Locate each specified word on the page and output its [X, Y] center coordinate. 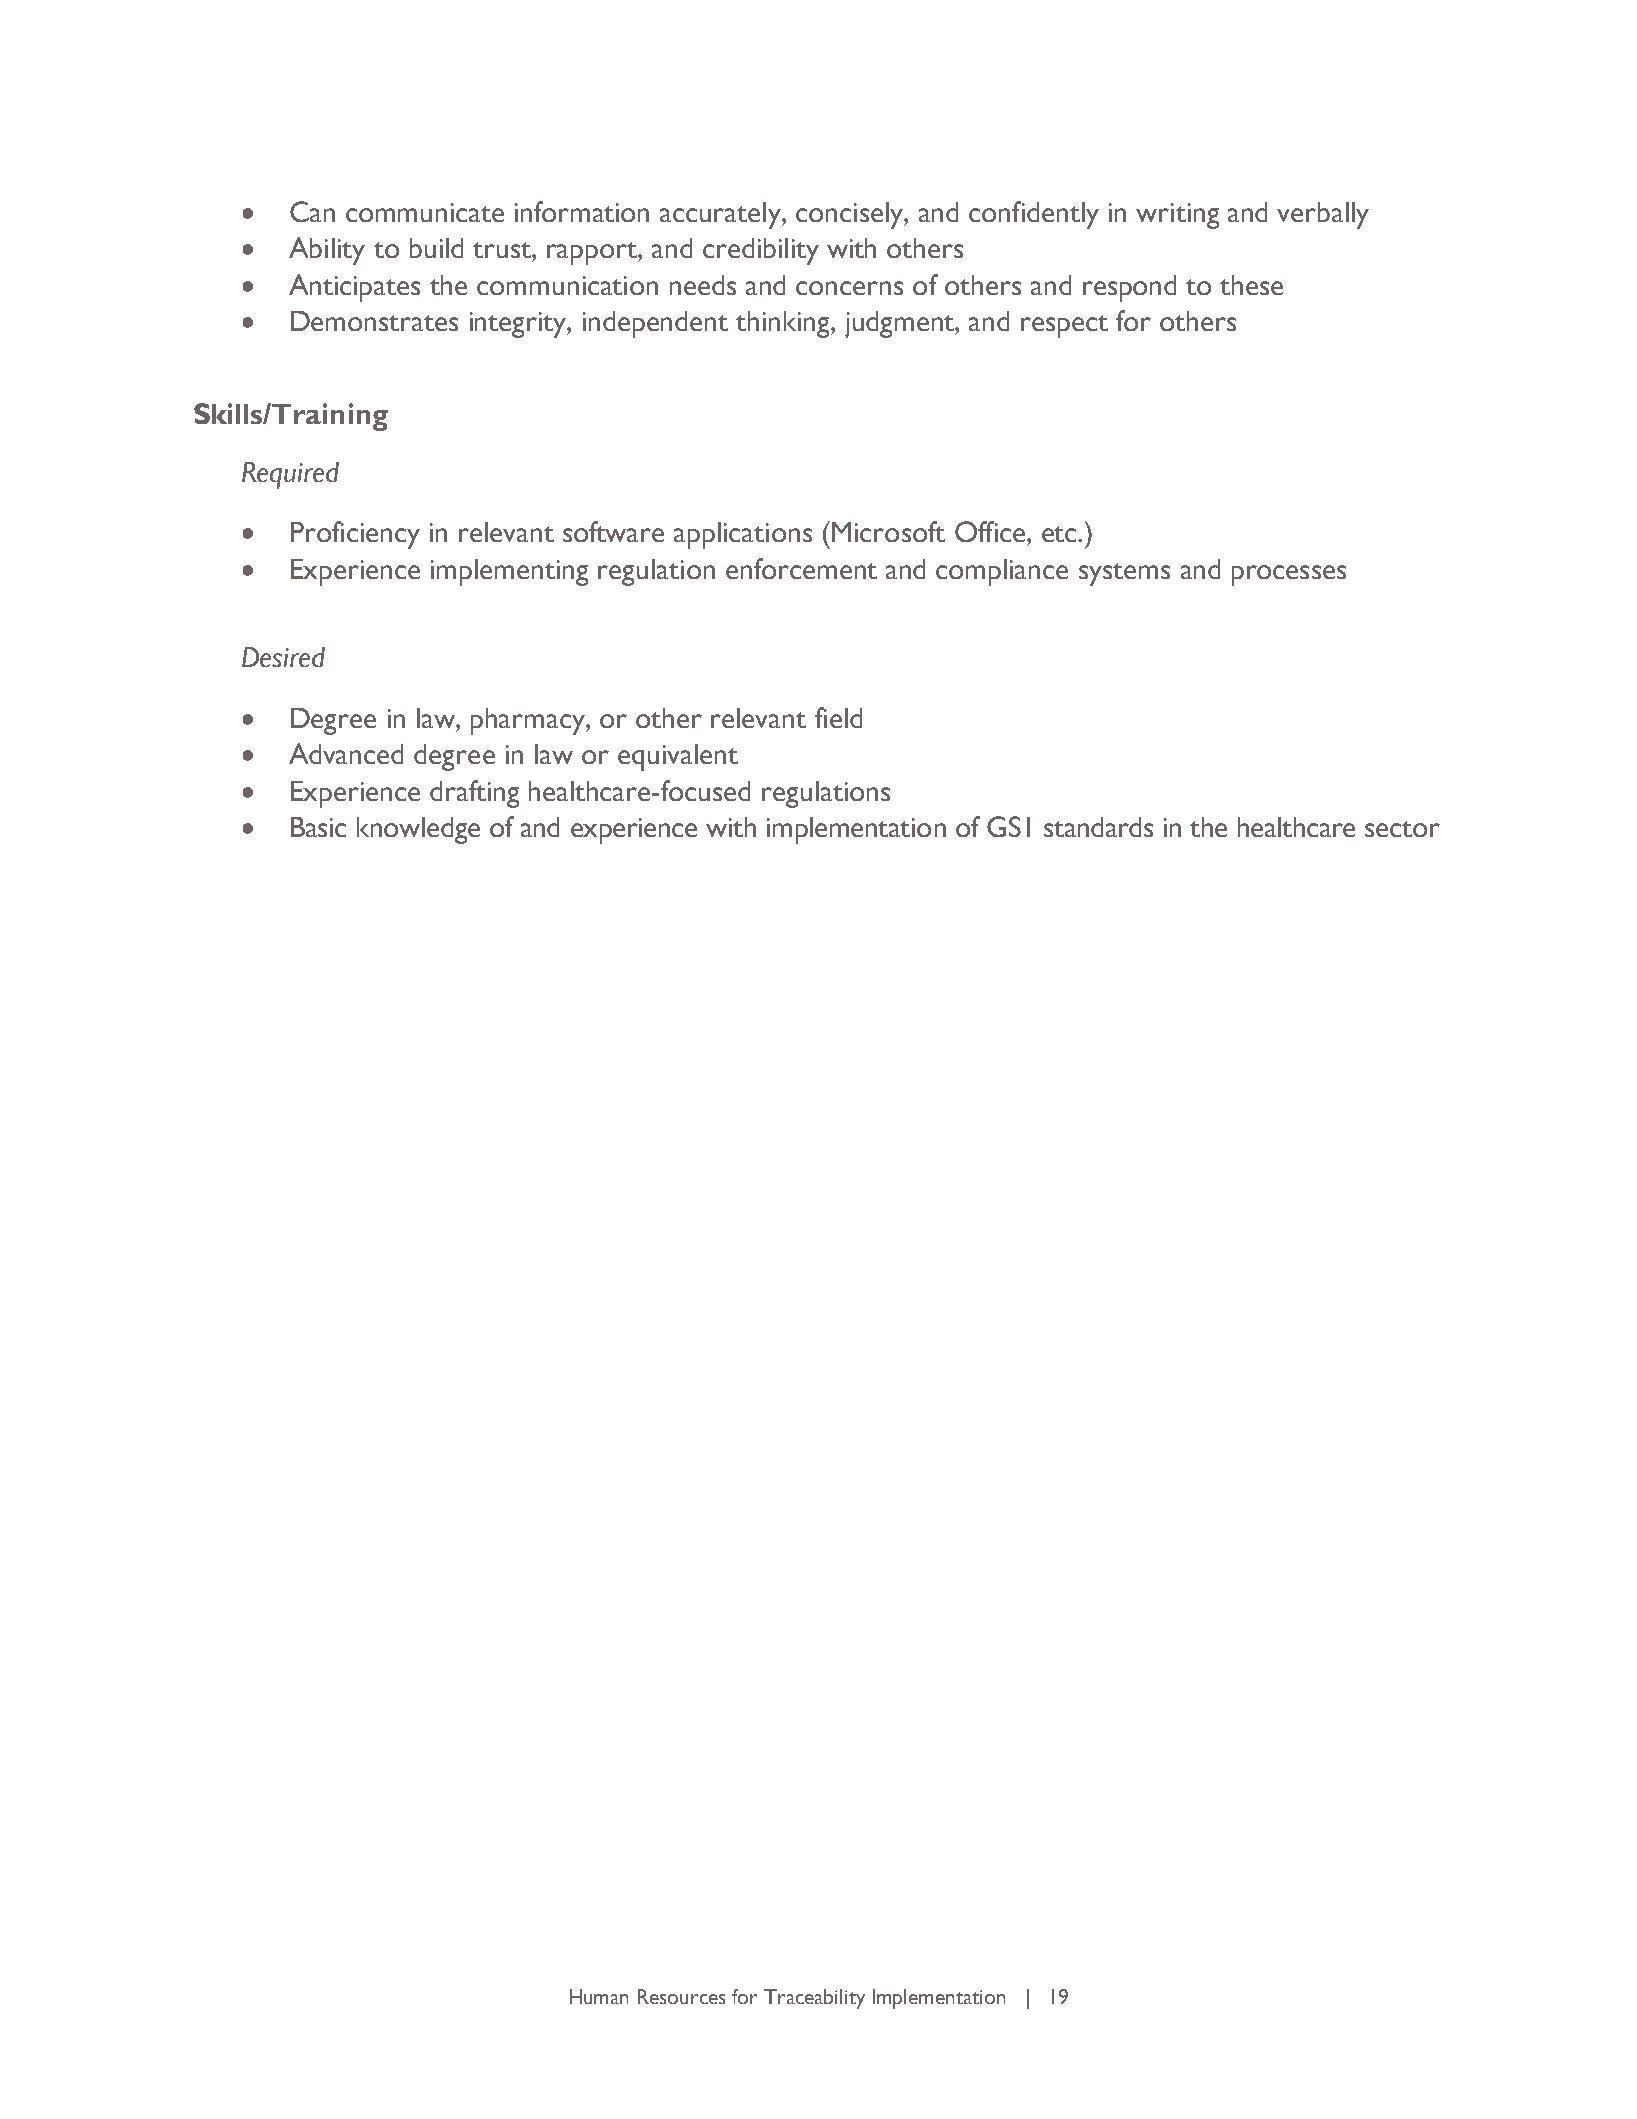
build [436, 248]
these [1251, 285]
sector [1402, 829]
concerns [849, 288]
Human [599, 1996]
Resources [681, 1996]
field [838, 717]
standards [1098, 827]
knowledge [418, 830]
